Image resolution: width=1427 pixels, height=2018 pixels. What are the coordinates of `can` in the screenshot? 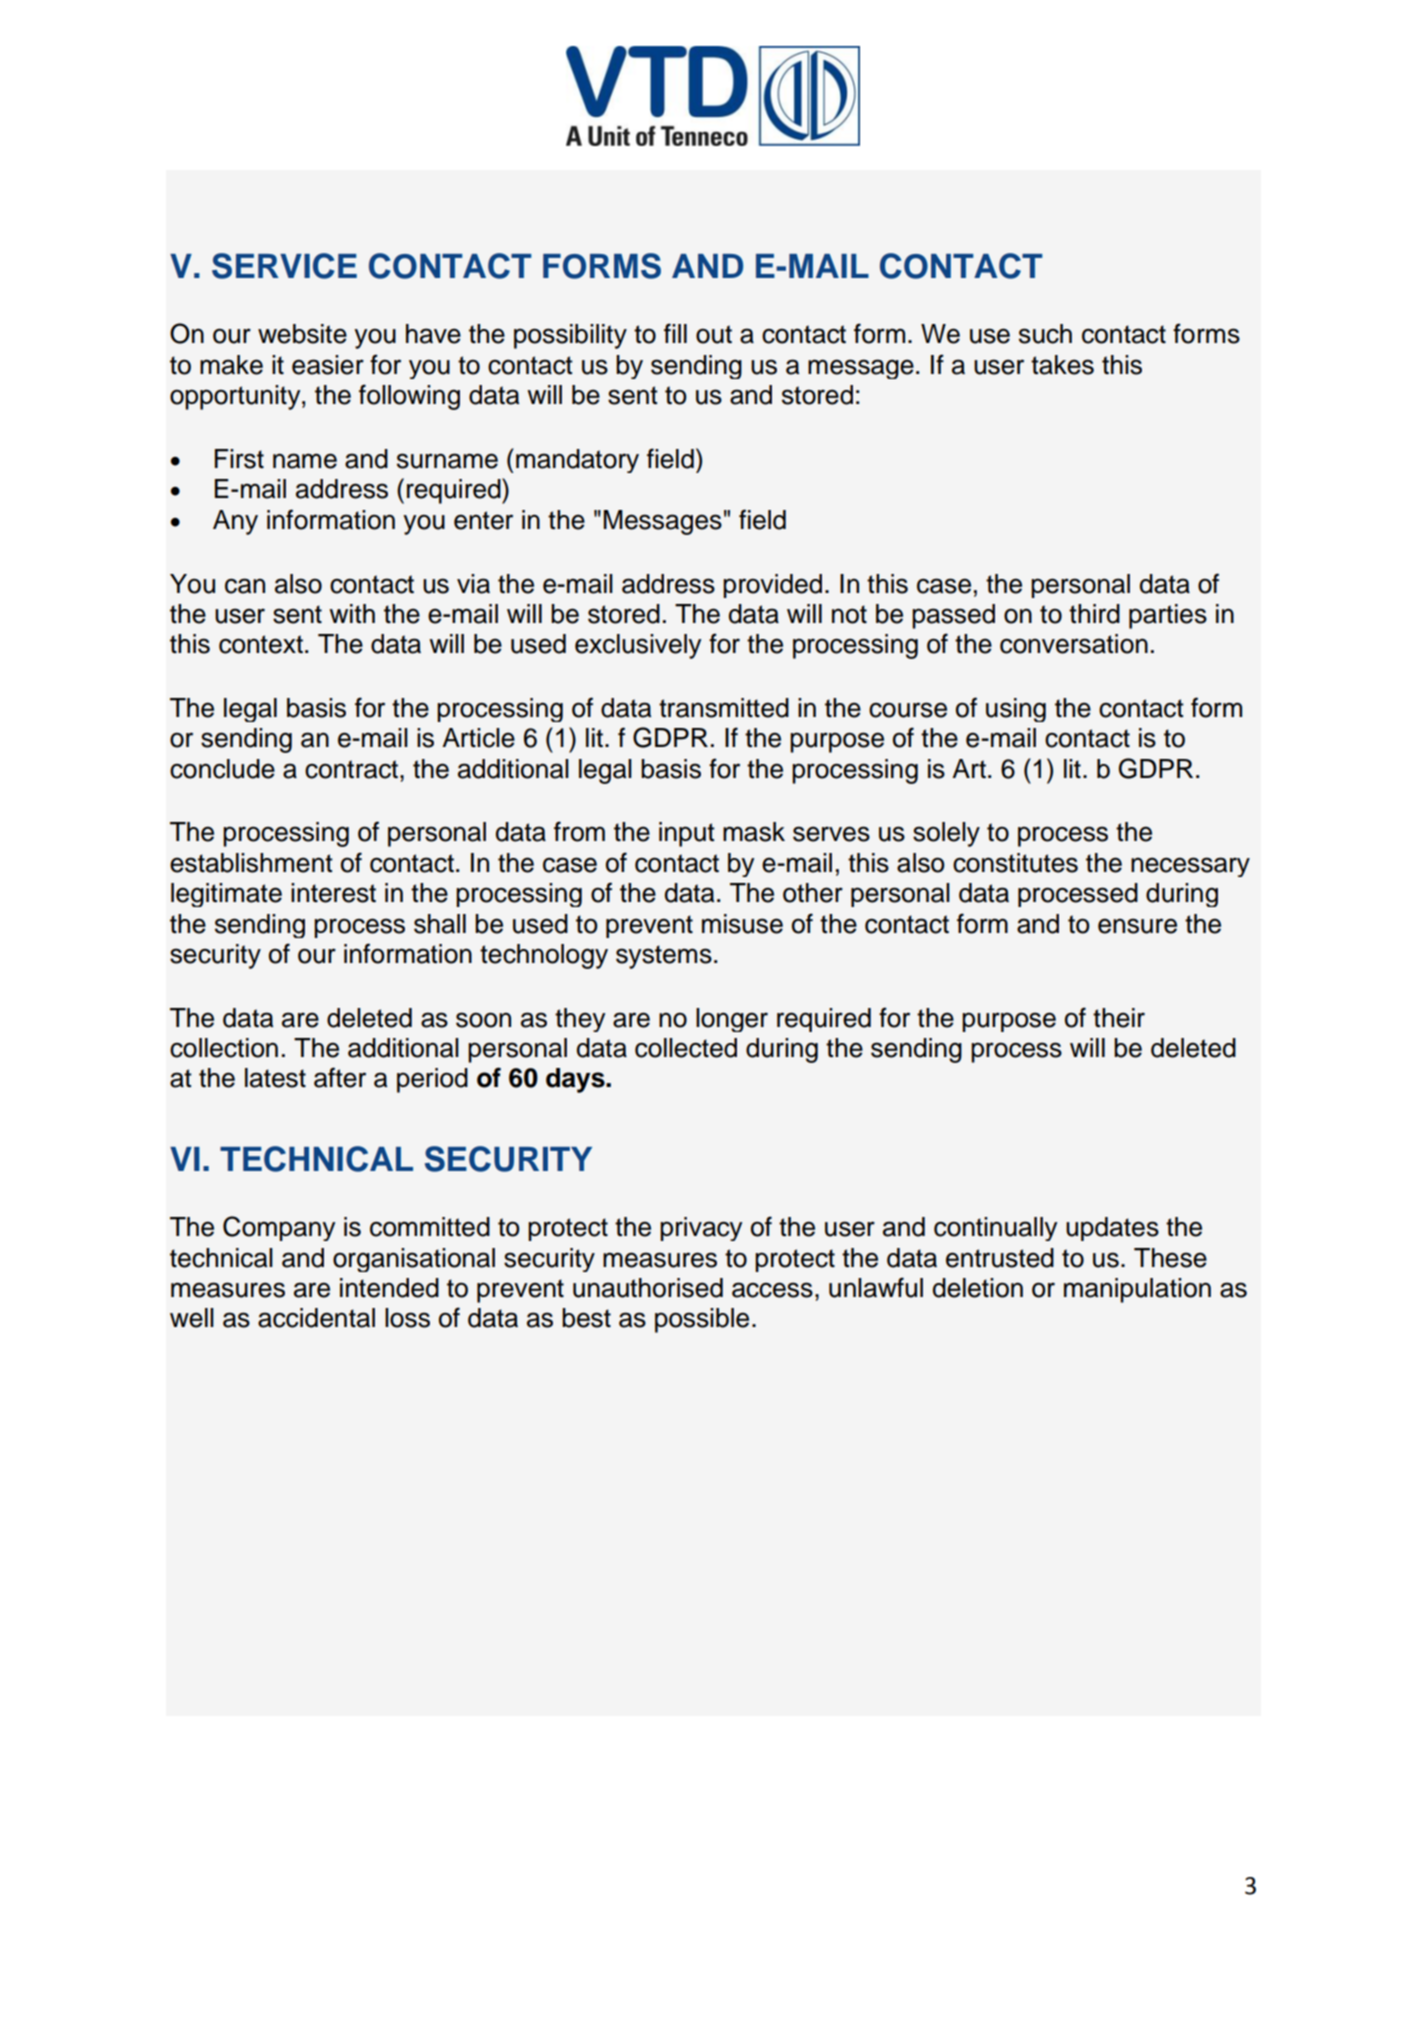 It's located at (245, 586).
